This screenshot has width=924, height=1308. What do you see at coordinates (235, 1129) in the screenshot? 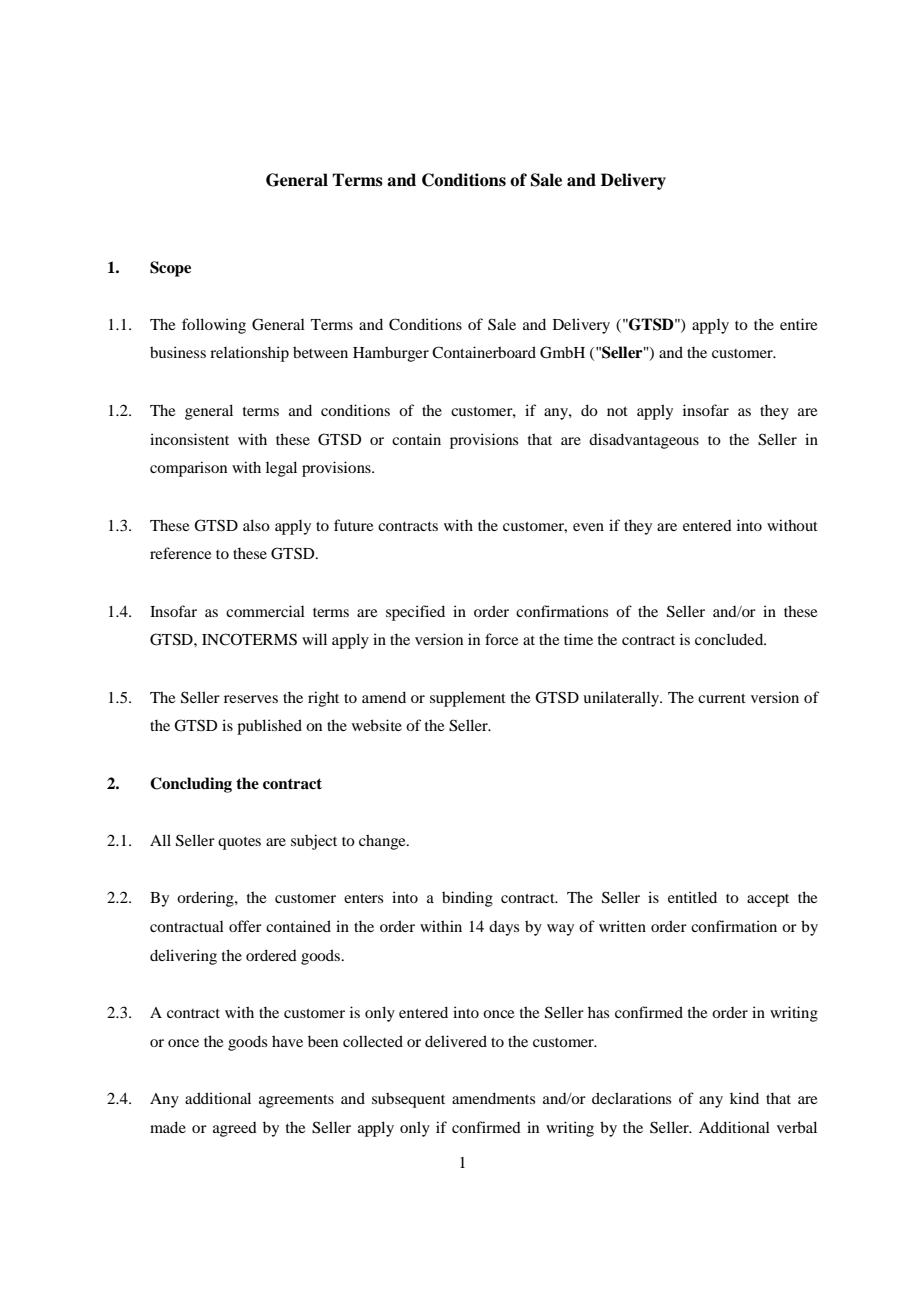
I see `agreed` at bounding box center [235, 1129].
